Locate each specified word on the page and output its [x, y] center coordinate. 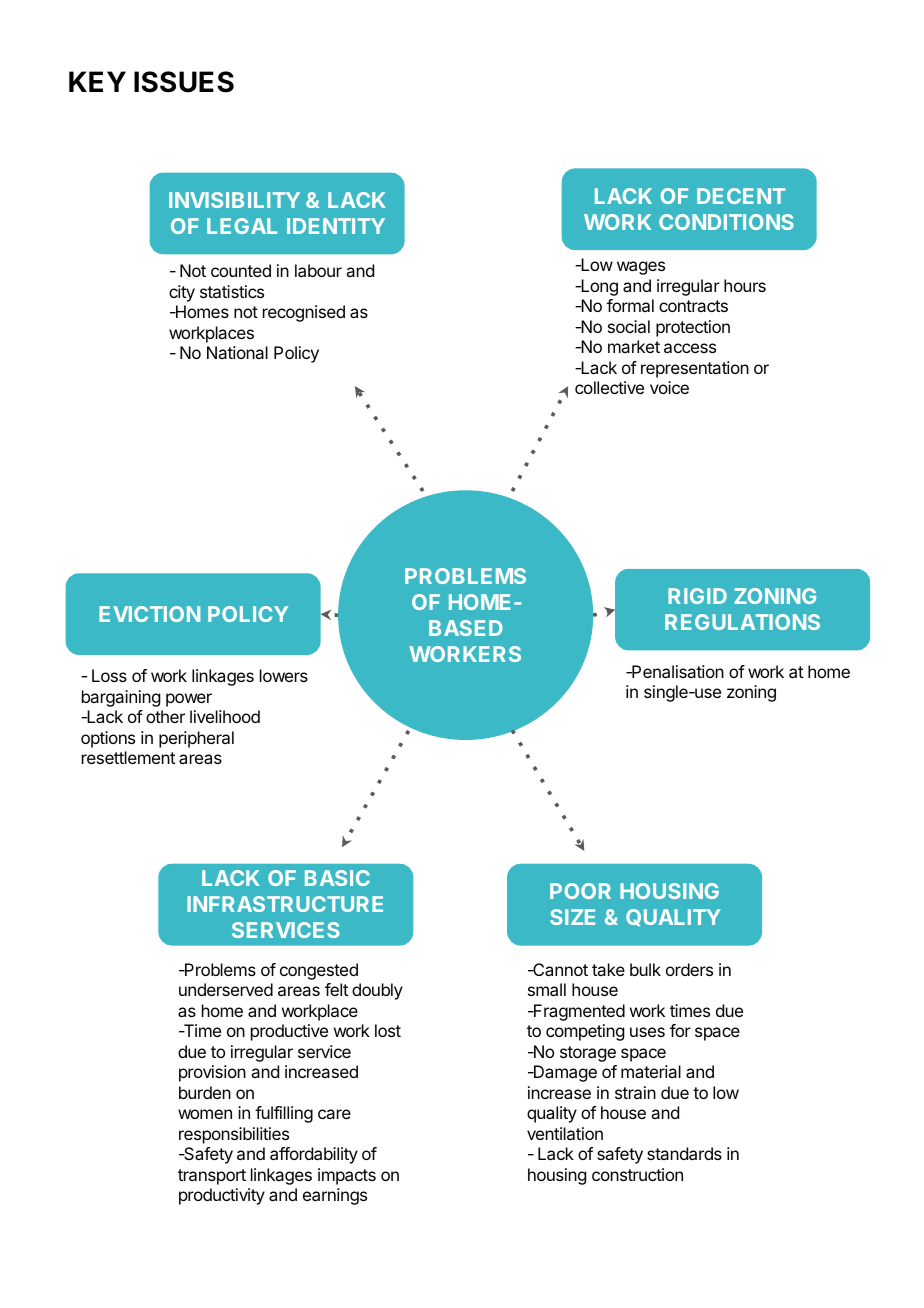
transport [212, 1177]
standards [684, 1153]
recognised [304, 313]
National [237, 352]
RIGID [697, 596]
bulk [645, 969]
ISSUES [184, 82]
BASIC [337, 878]
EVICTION [149, 614]
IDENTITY [336, 226]
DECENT [741, 196]
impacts [347, 1176]
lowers [284, 675]
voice [669, 387]
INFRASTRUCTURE [285, 904]
